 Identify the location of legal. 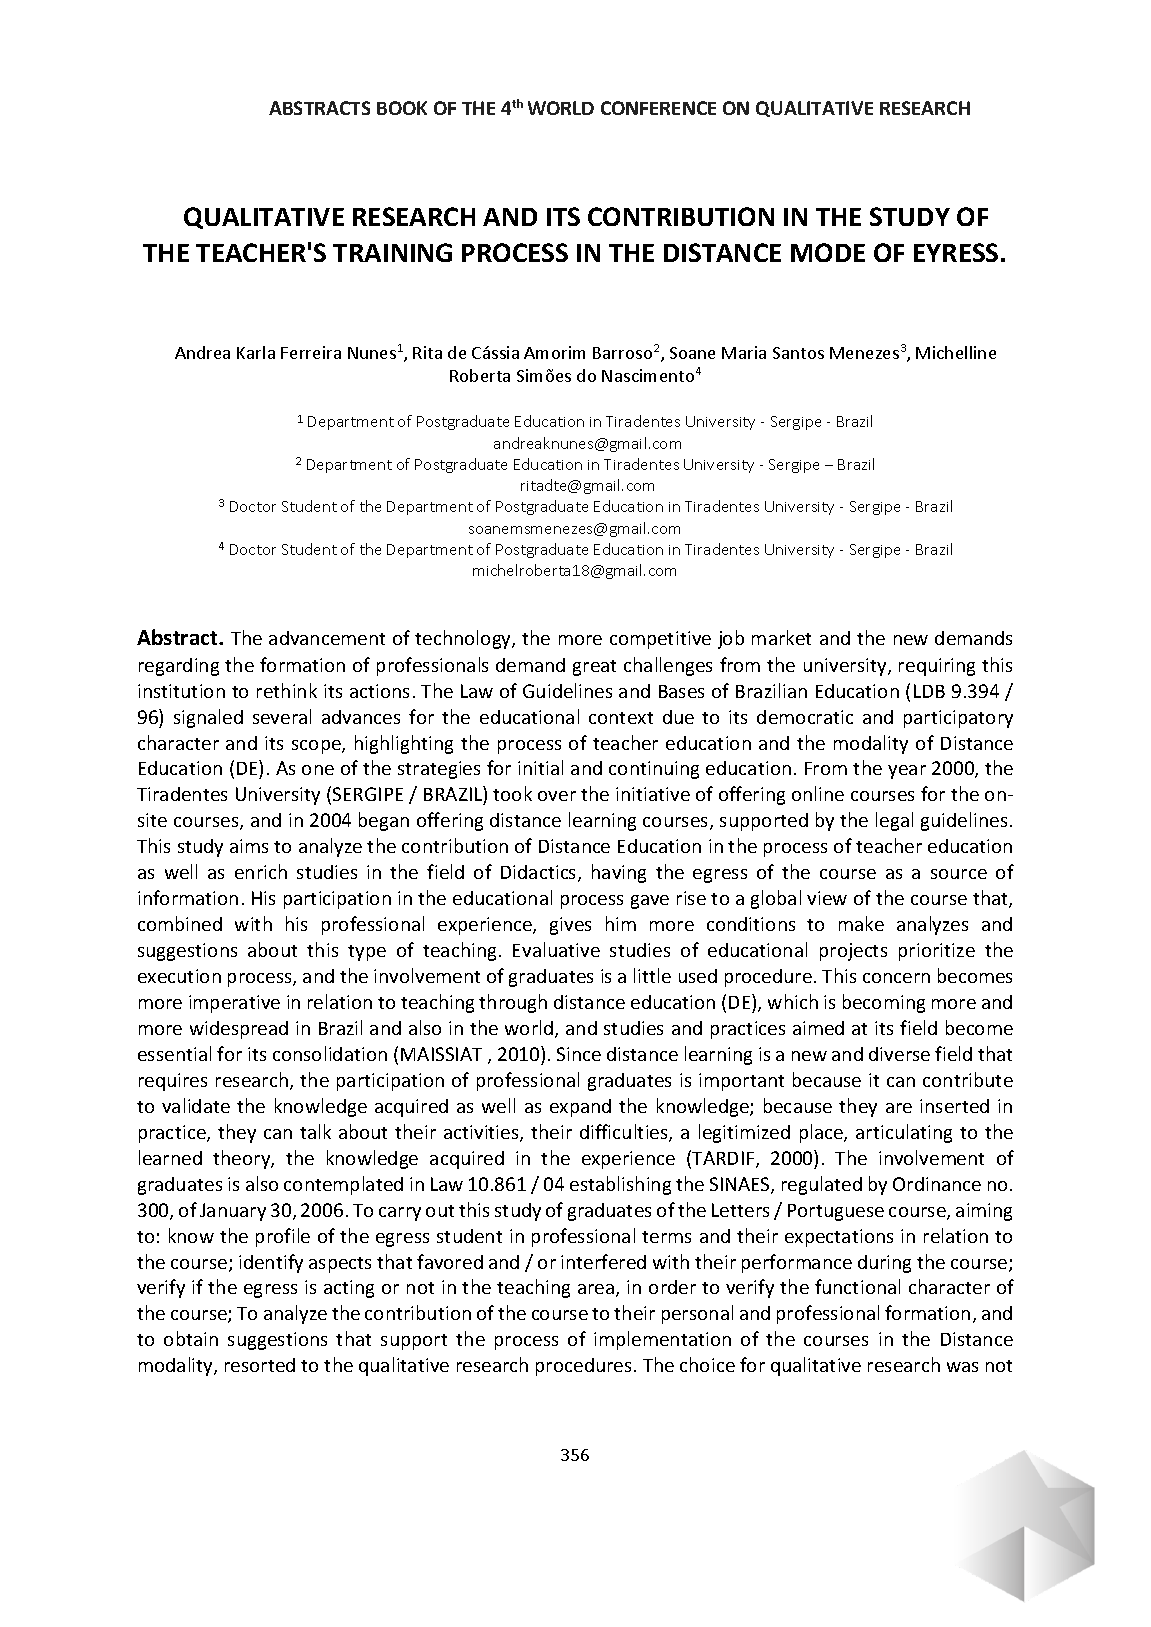
(894, 821).
